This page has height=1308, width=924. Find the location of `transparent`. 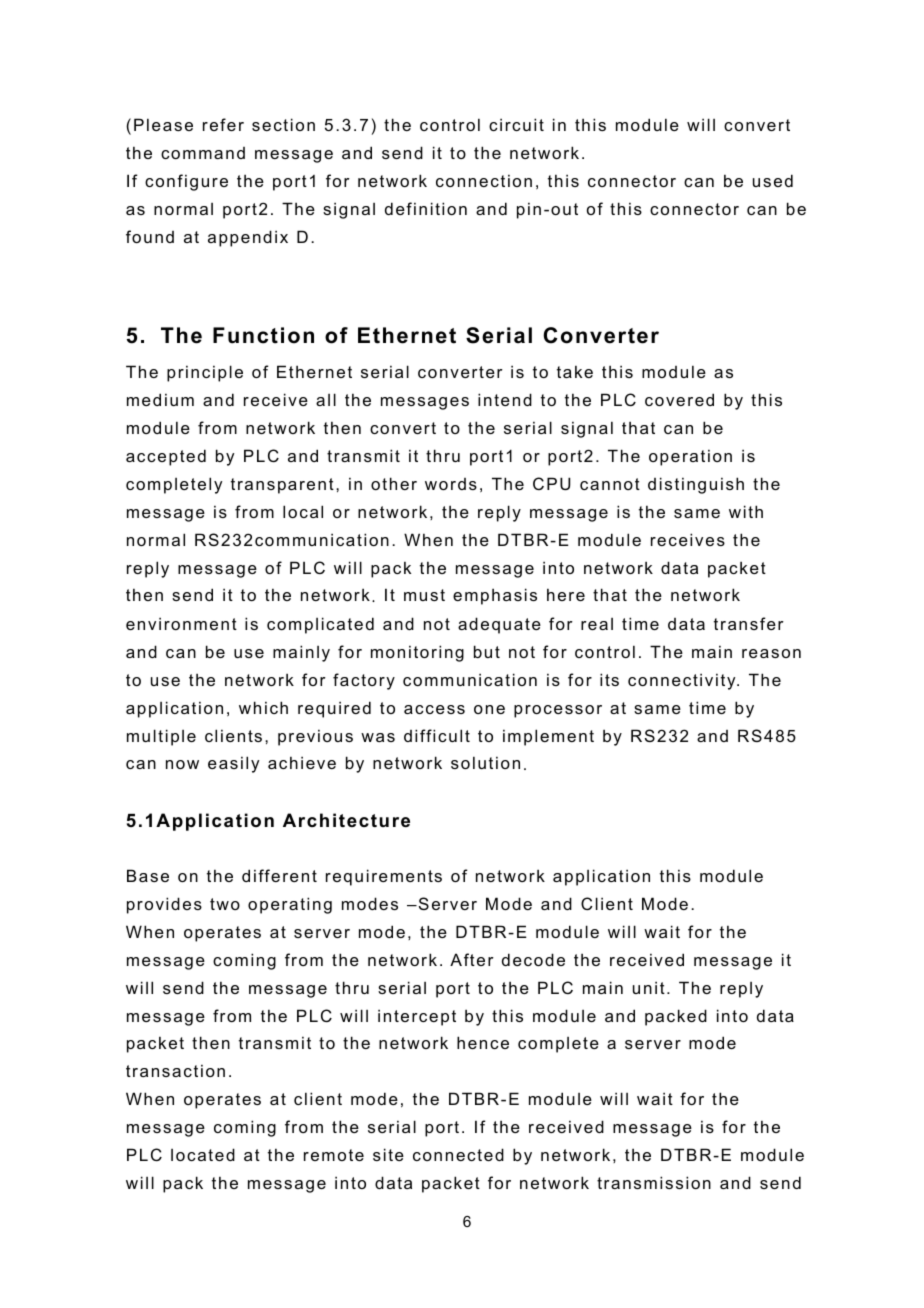

transparent is located at coordinates (282, 486).
